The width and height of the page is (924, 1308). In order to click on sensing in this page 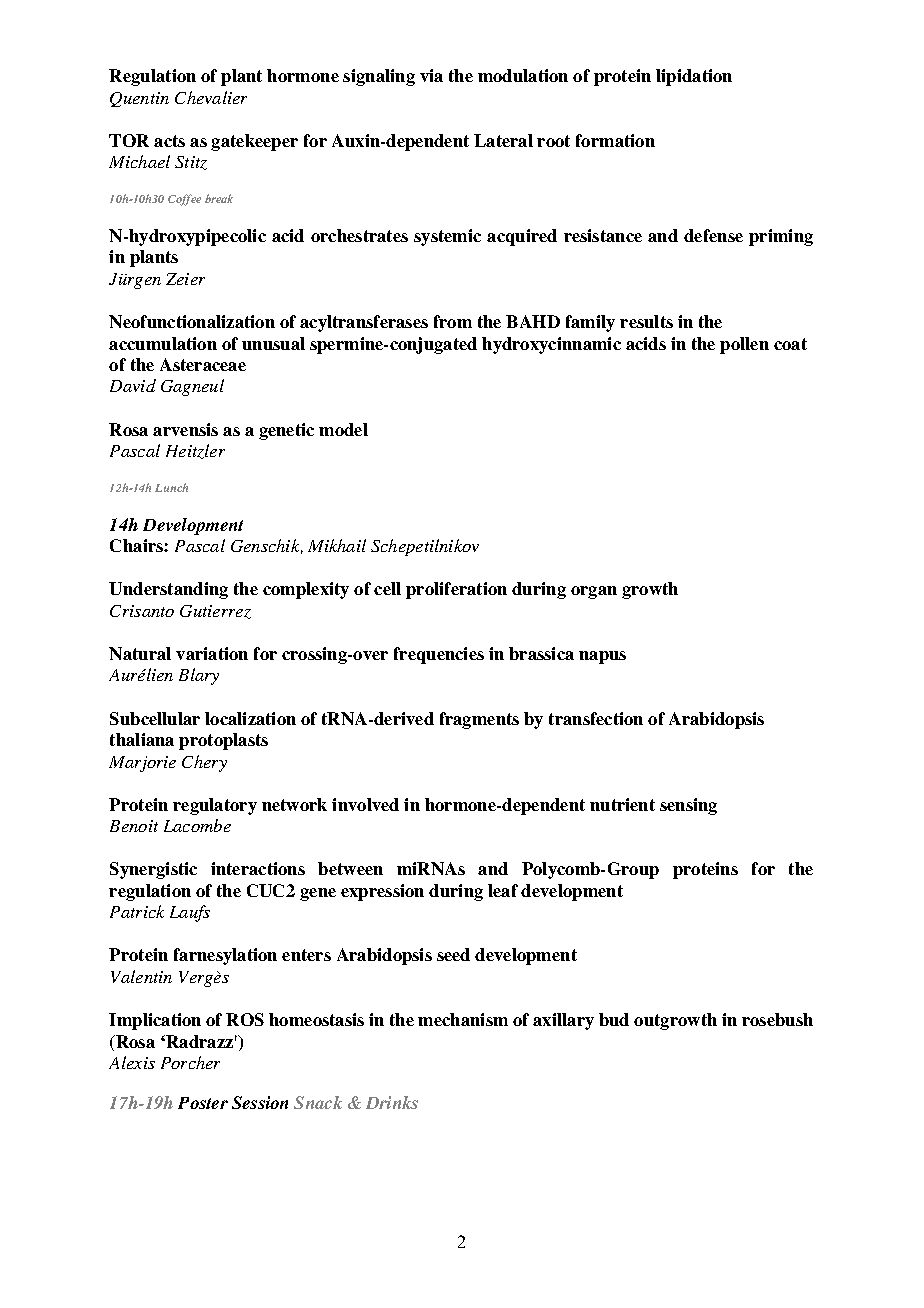, I will do `click(688, 806)`.
